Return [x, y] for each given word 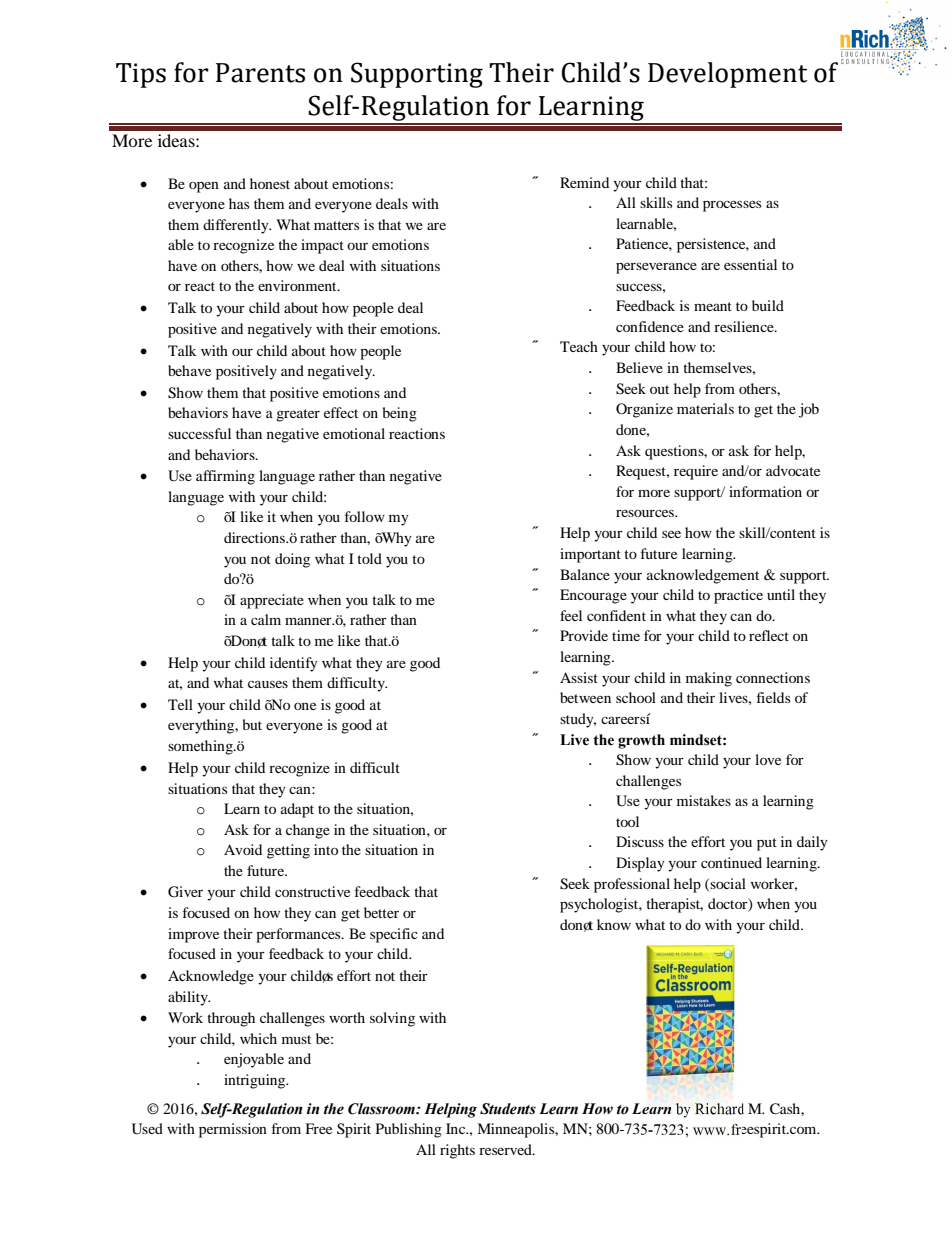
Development [728, 75]
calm [266, 619]
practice [738, 596]
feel [571, 615]
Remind [584, 182]
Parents [260, 73]
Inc [457, 1128]
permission [233, 1130]
